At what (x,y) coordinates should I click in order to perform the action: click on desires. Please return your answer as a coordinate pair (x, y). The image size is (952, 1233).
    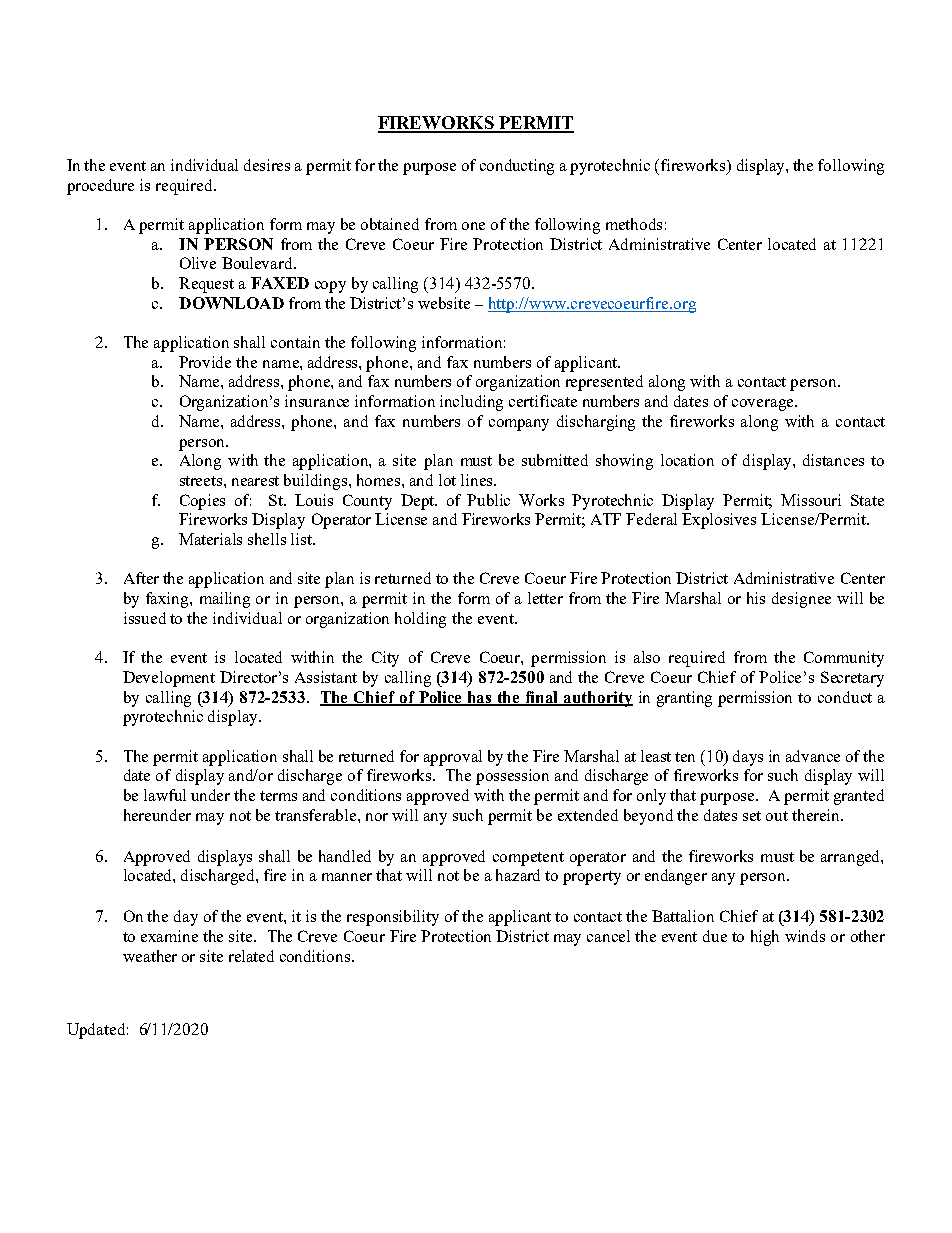
    Looking at the image, I should click on (267, 165).
